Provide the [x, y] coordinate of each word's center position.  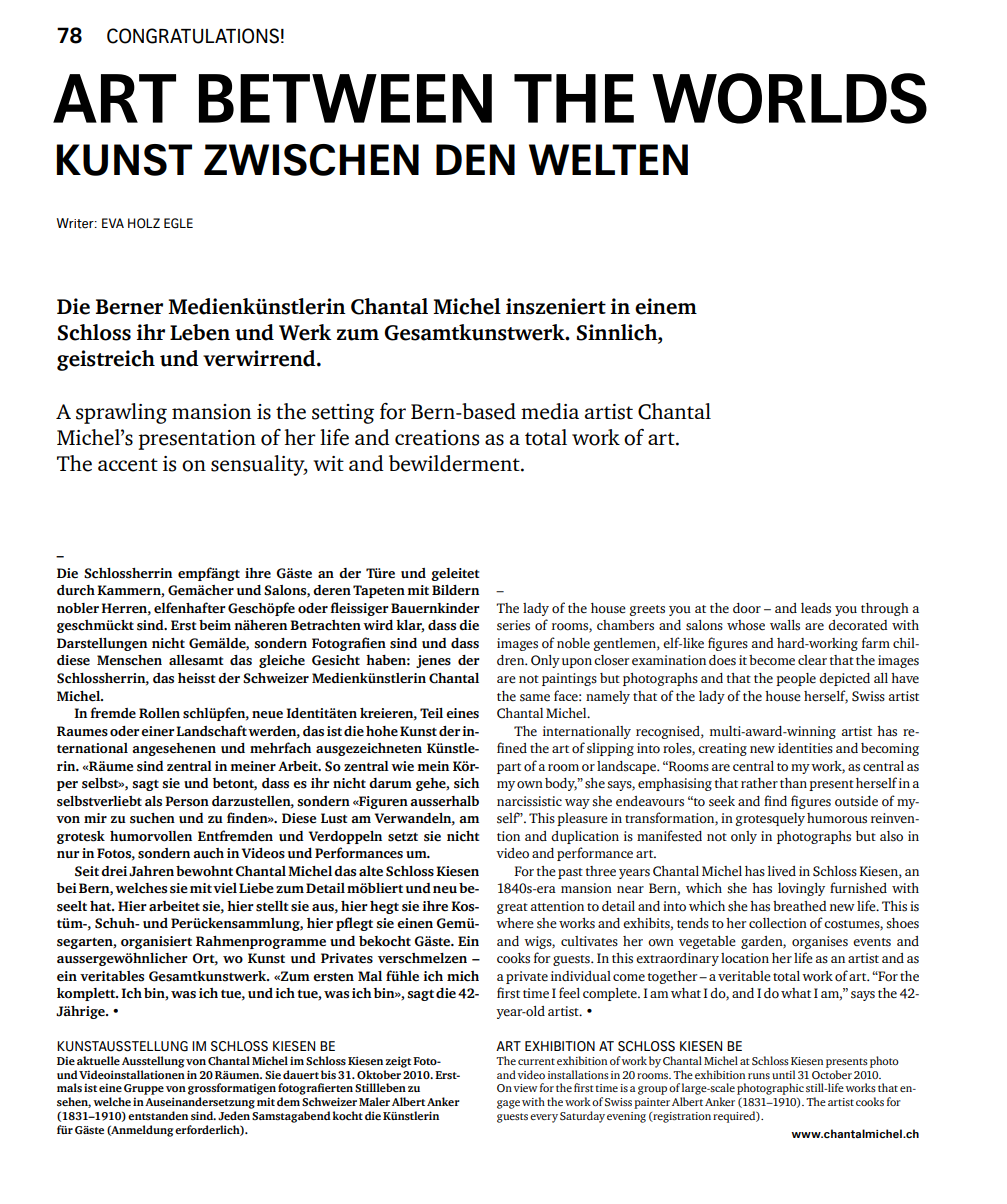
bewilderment [455, 463]
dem [288, 1101]
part [509, 768]
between [345, 98]
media [550, 411]
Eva [113, 223]
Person [187, 801]
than [793, 783]
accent [128, 465]
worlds [789, 98]
